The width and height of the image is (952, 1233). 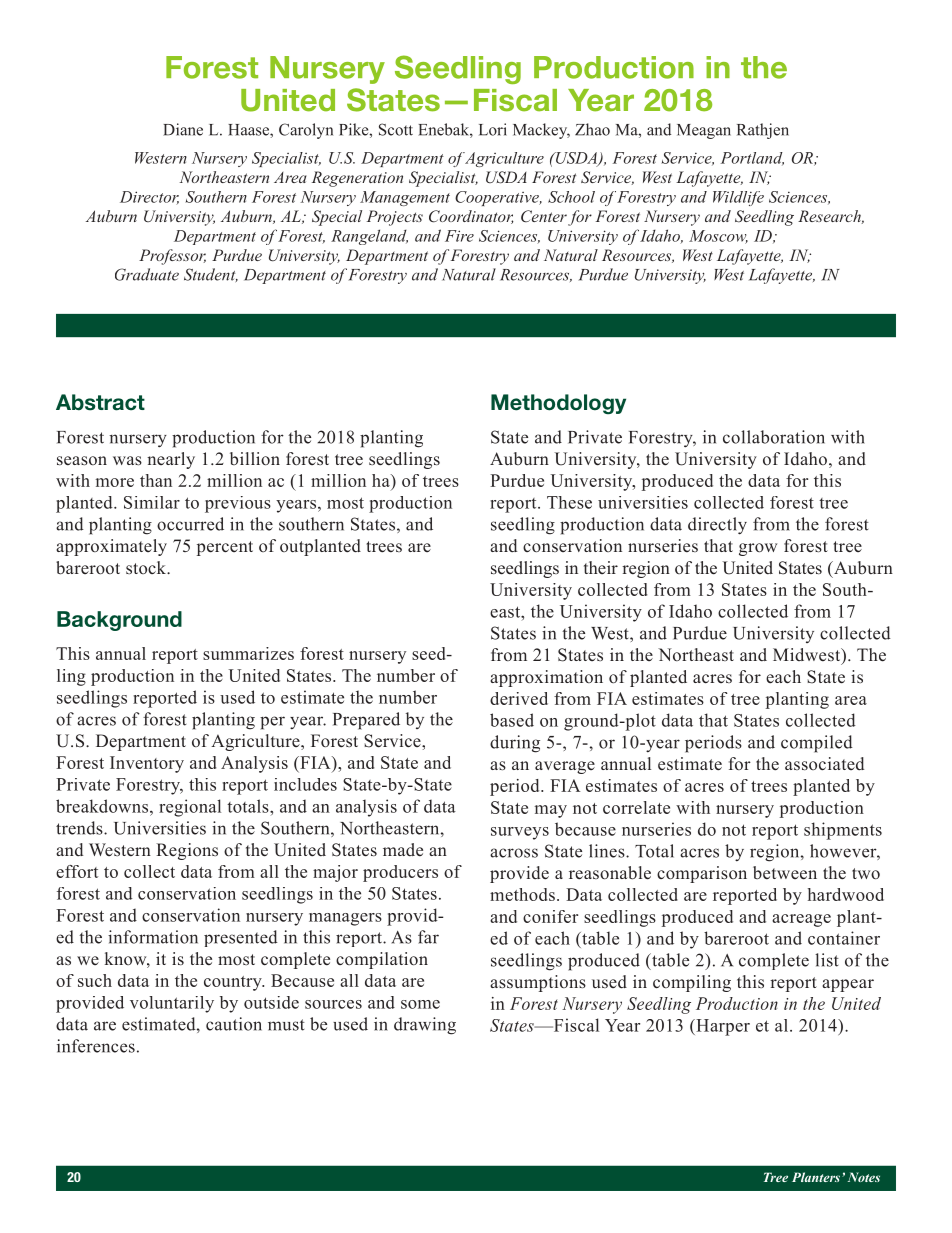 I want to click on Methodology, so click(x=558, y=404).
